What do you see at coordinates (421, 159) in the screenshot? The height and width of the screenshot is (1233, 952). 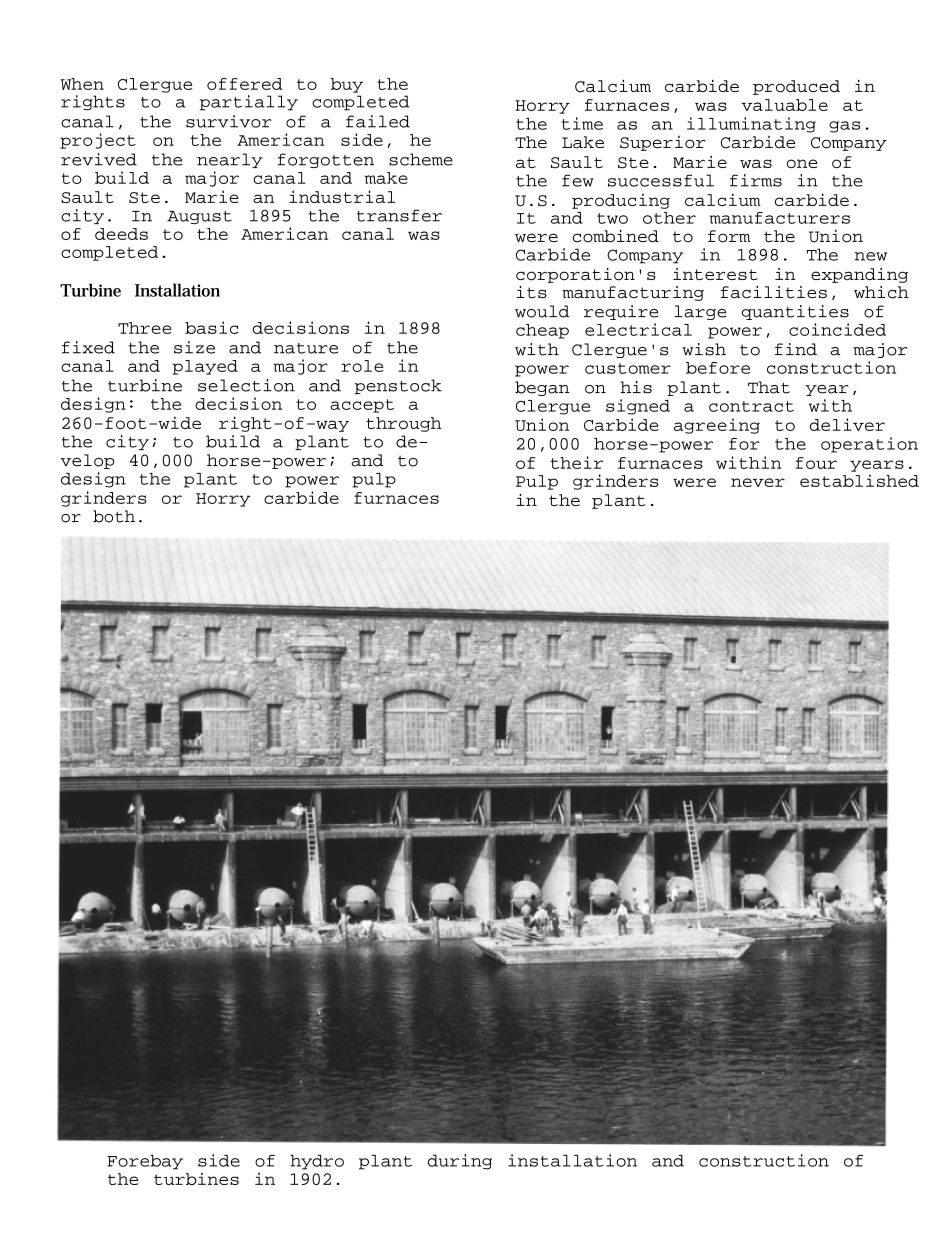 I see `scheme` at bounding box center [421, 159].
